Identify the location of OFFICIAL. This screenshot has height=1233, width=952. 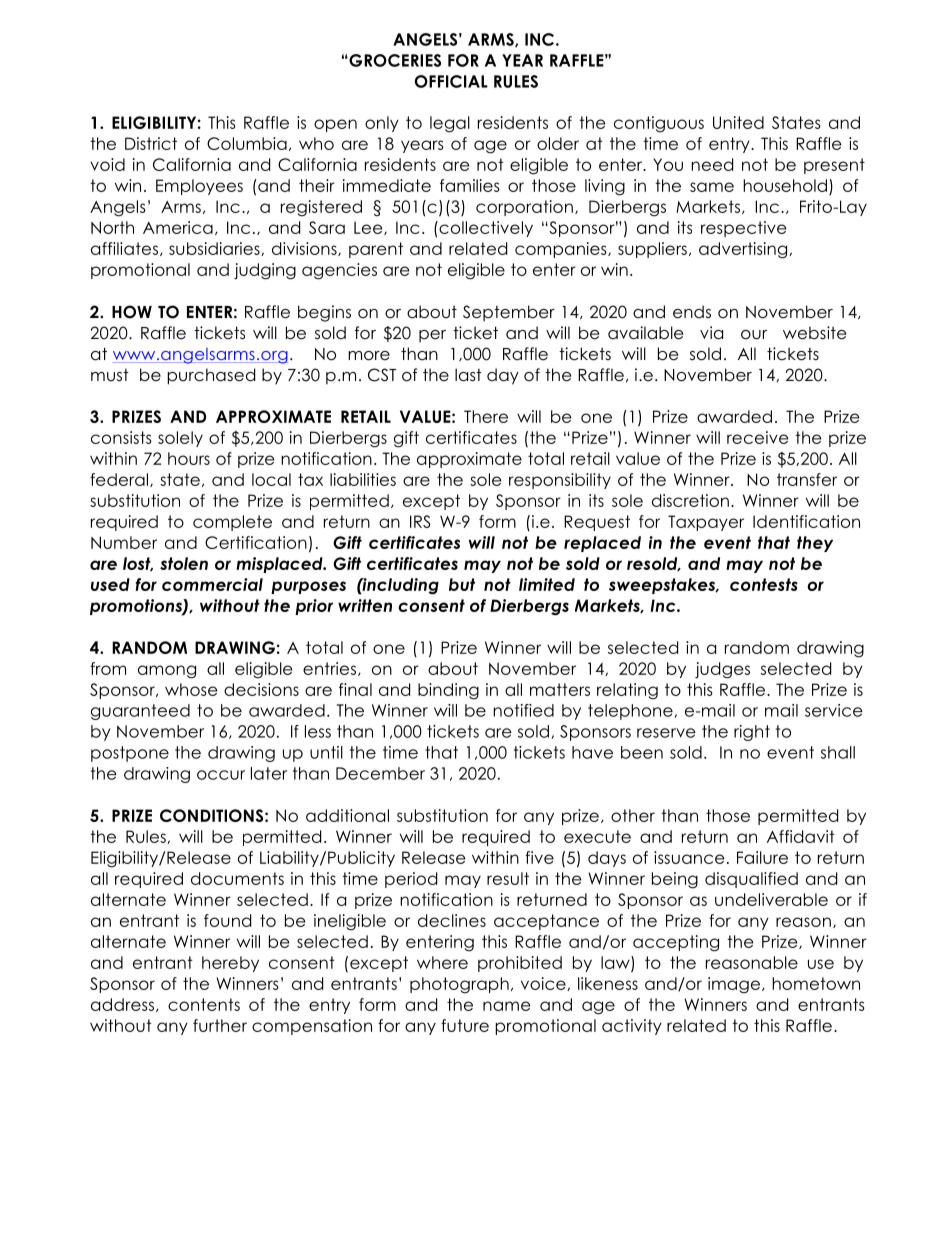
(451, 81).
